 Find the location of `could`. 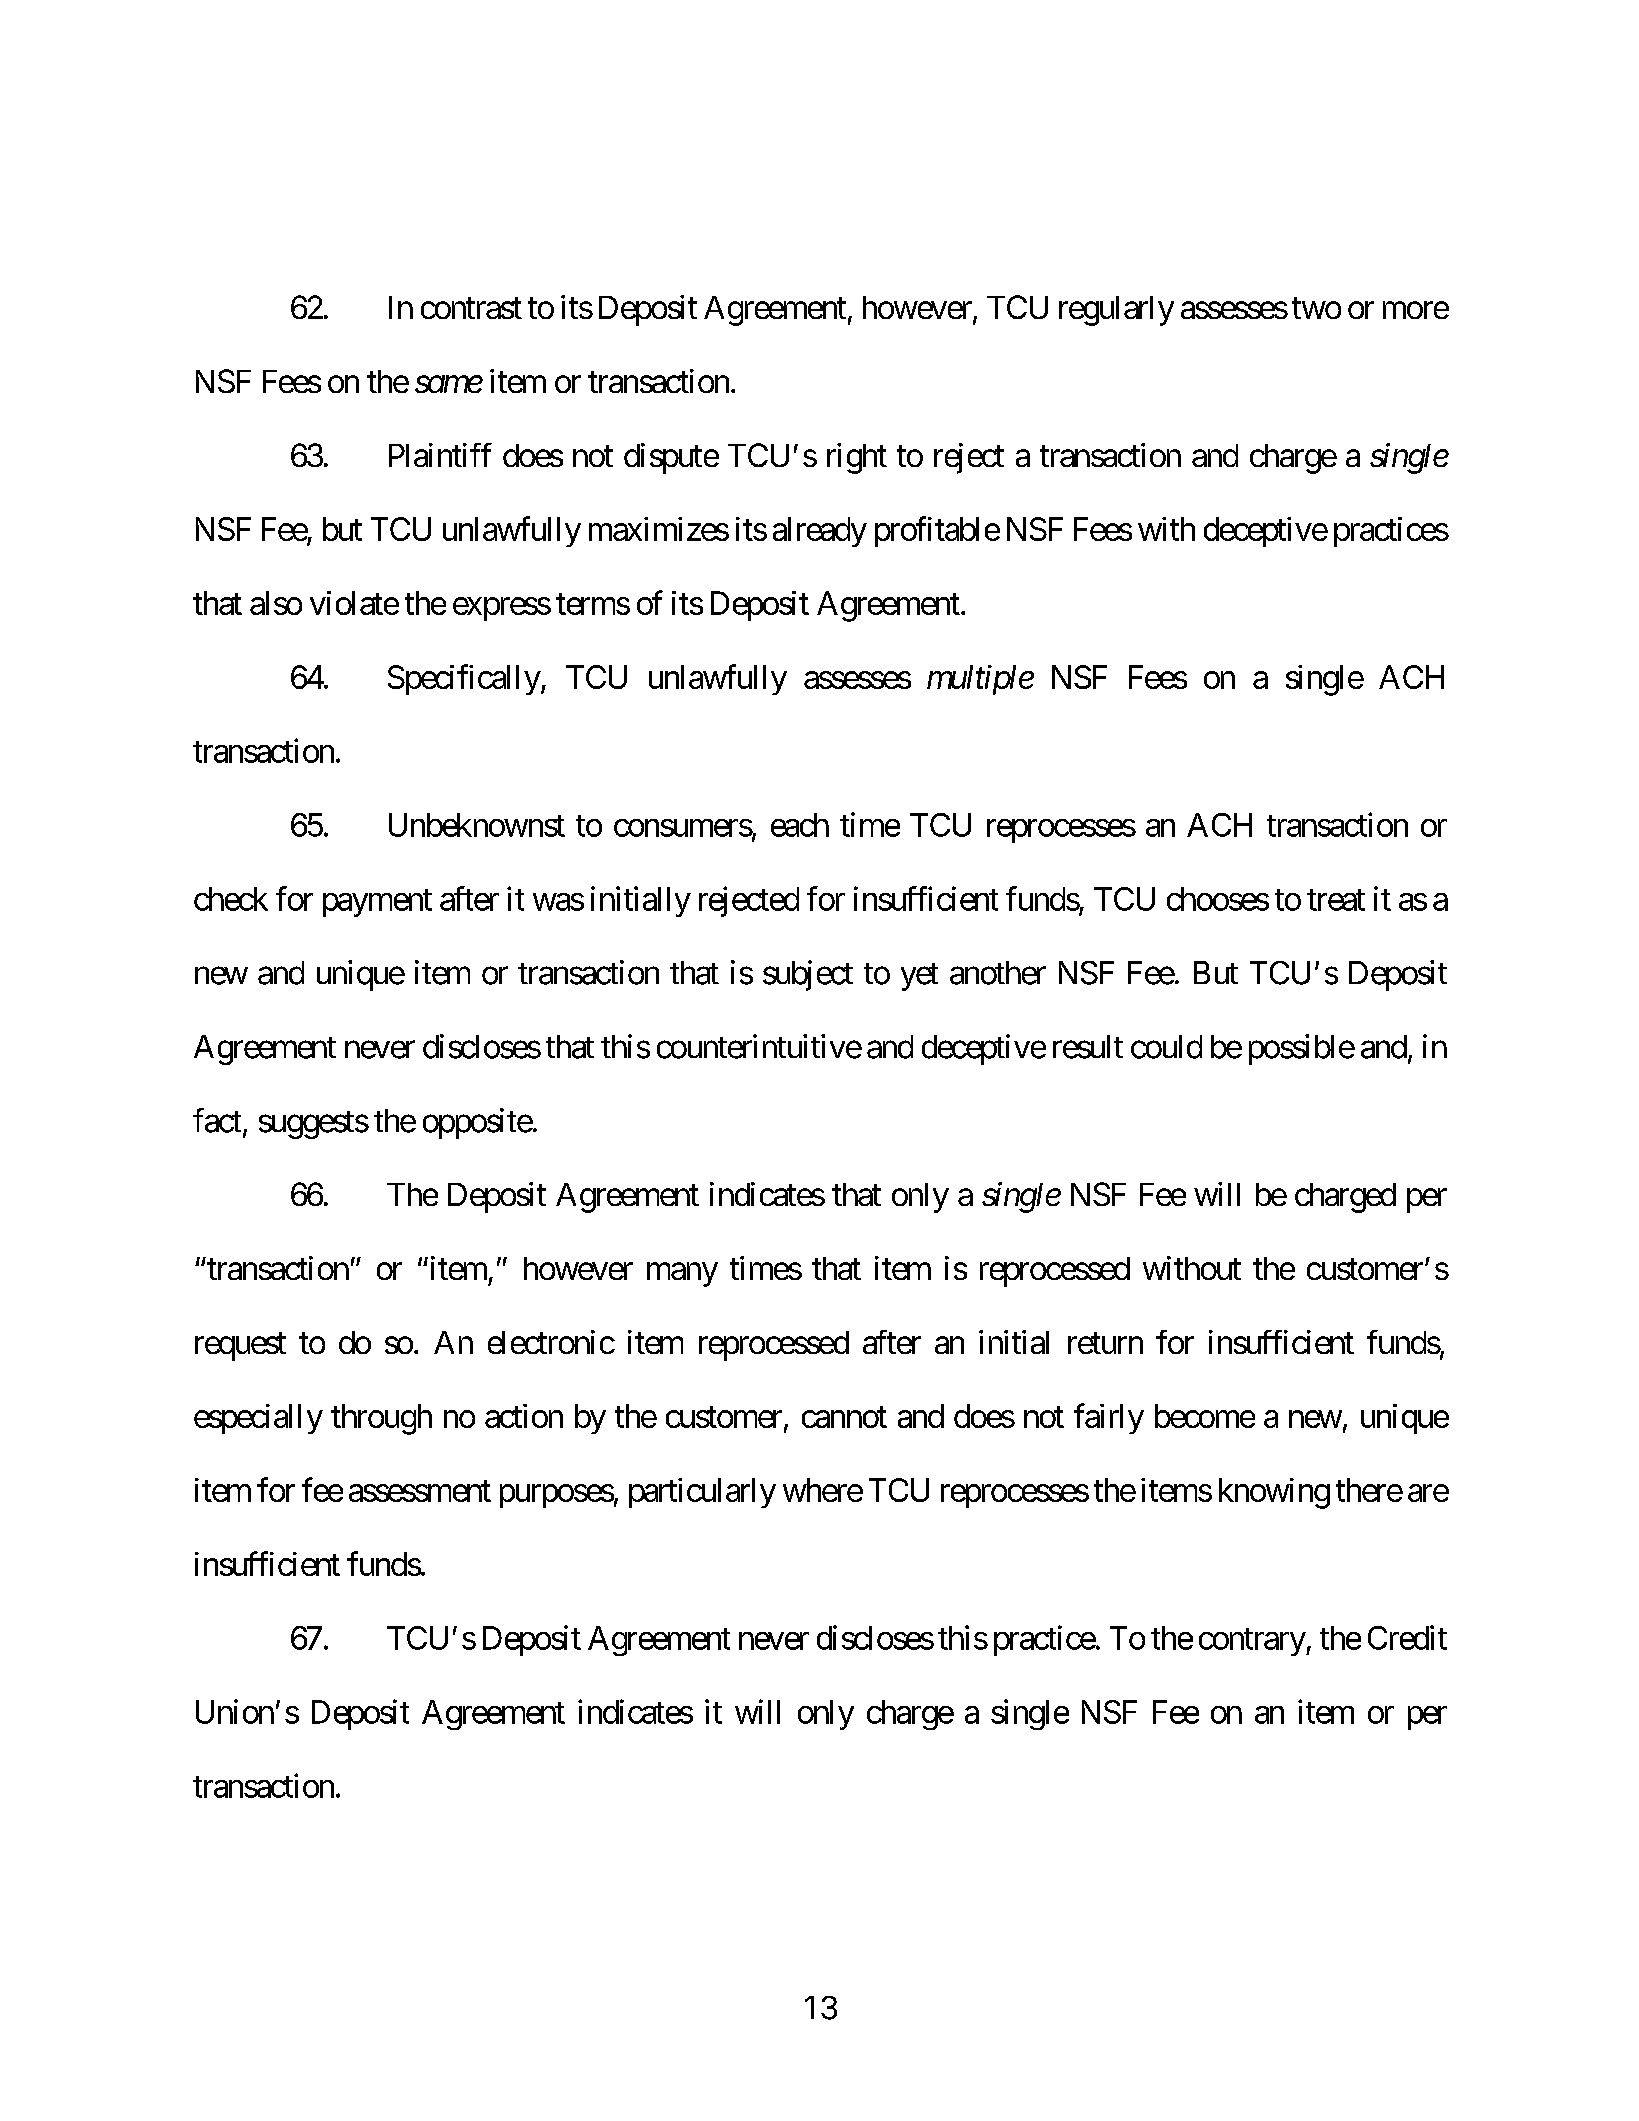

could is located at coordinates (1166, 1047).
